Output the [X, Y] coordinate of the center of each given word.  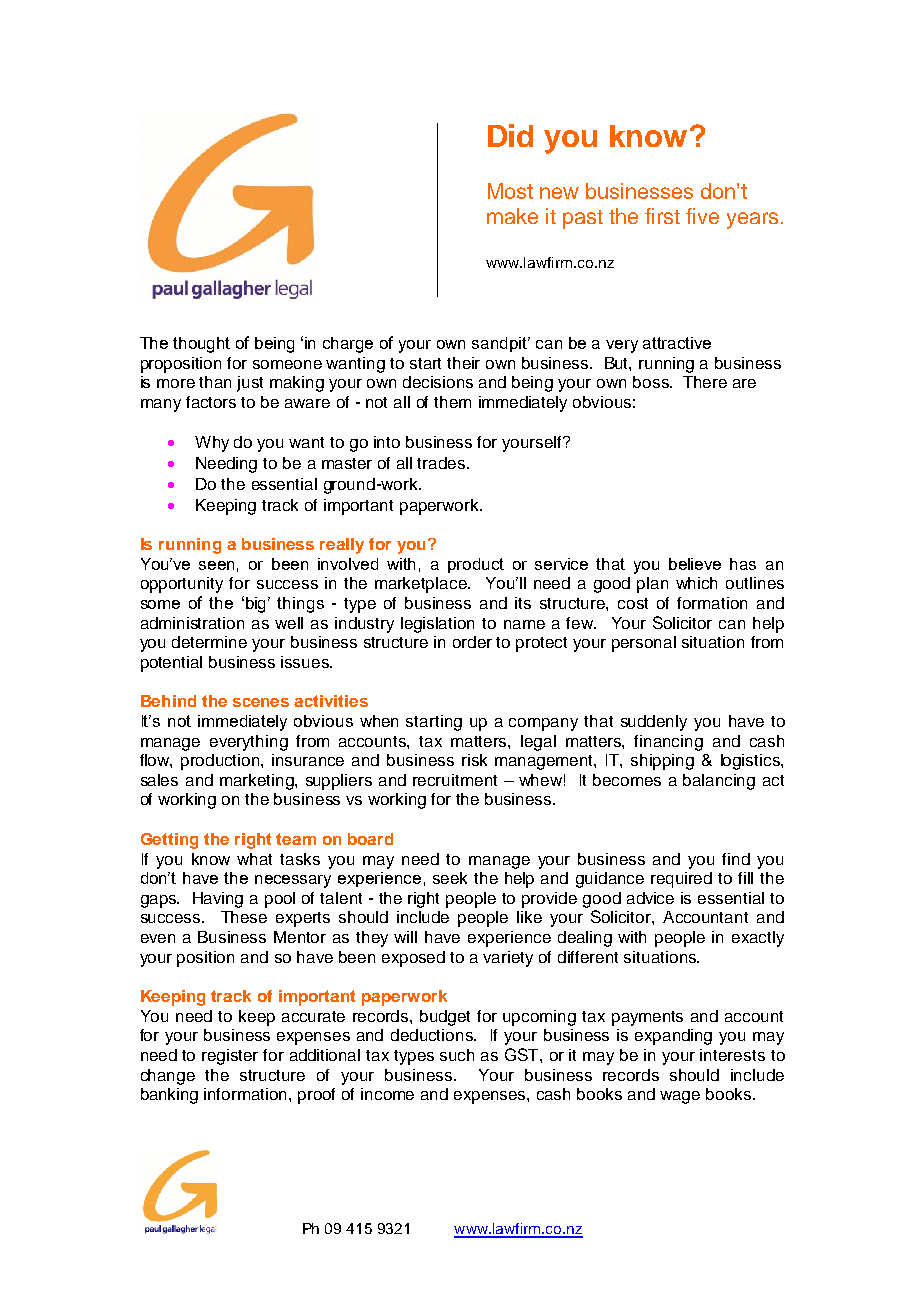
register [230, 1057]
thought [201, 345]
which [696, 583]
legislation [437, 625]
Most [510, 191]
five [702, 216]
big [256, 604]
